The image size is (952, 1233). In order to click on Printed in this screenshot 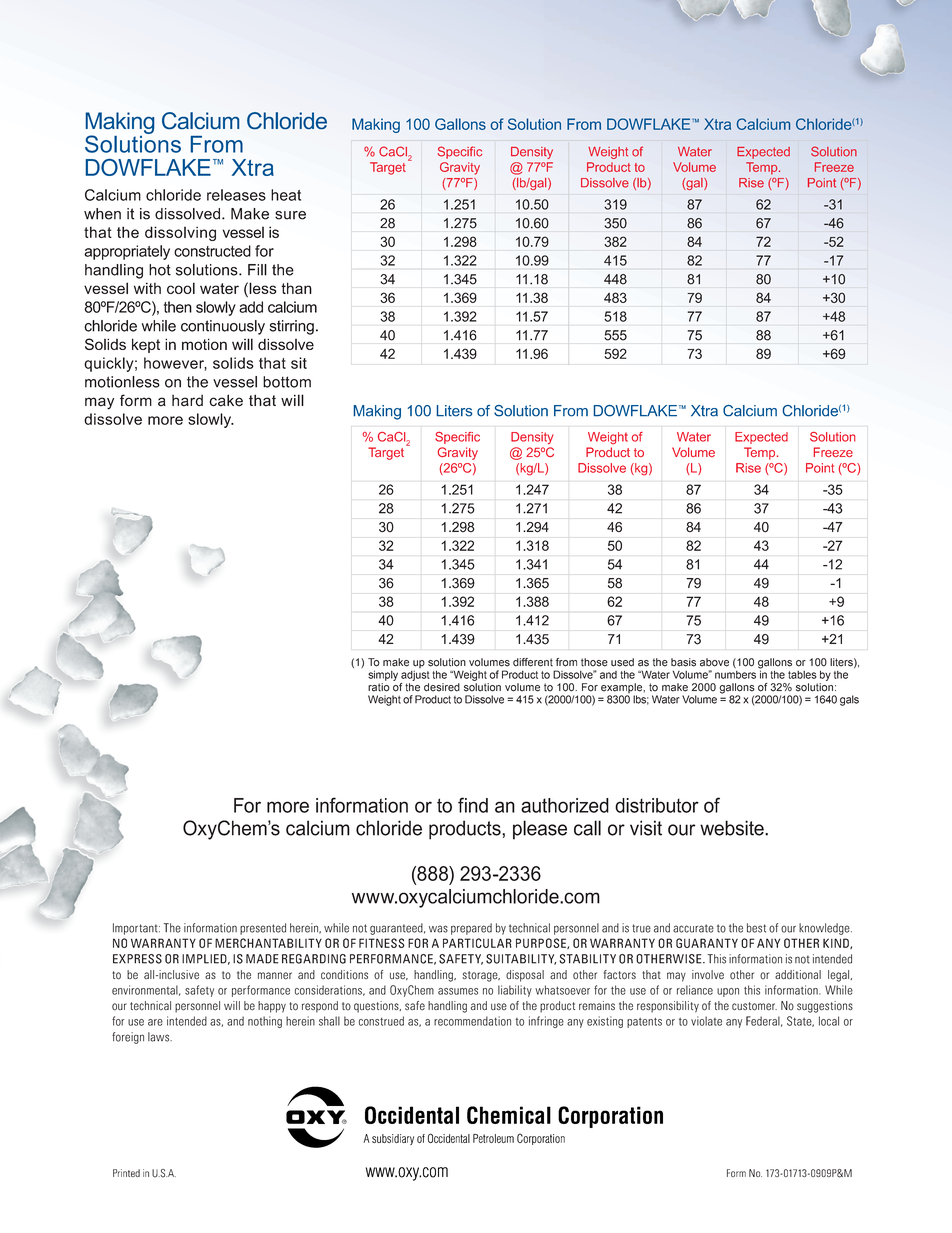, I will do `click(126, 1173)`.
